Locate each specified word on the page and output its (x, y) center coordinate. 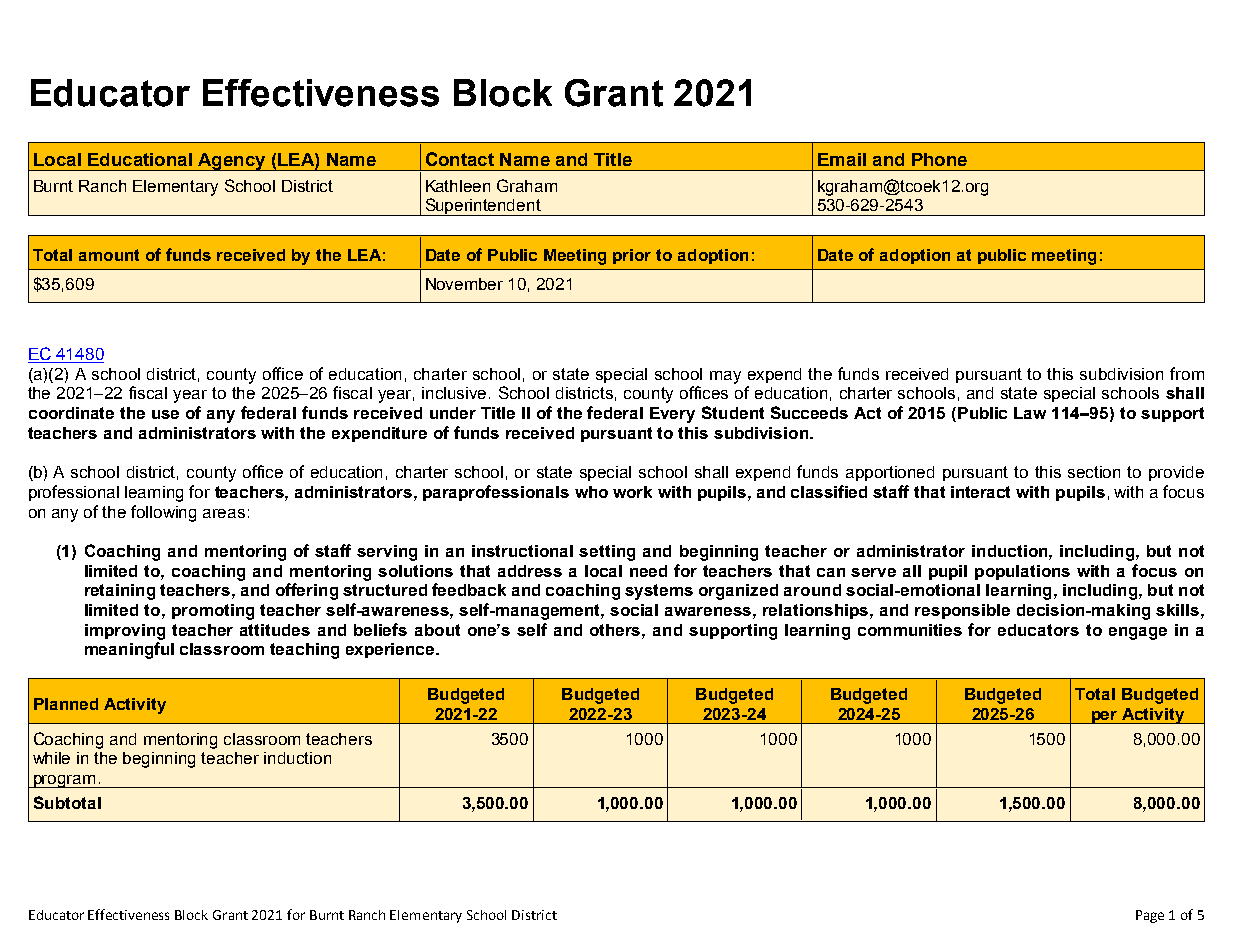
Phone (939, 159)
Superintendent (483, 207)
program (65, 781)
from (1187, 373)
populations (1022, 572)
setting (607, 553)
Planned (66, 704)
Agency (232, 162)
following (163, 513)
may (725, 377)
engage (1138, 633)
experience (391, 650)
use (165, 414)
